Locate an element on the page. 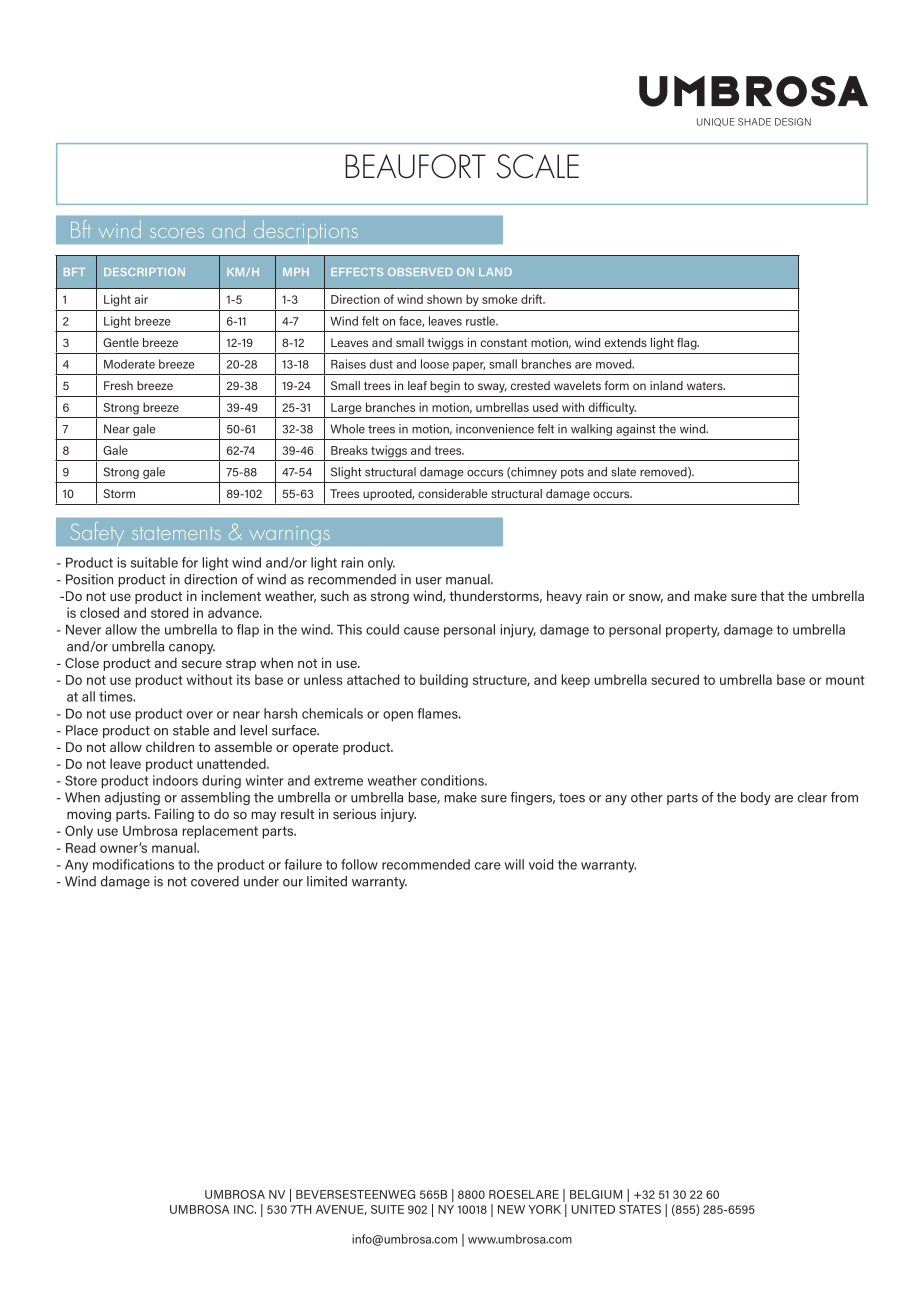 Image resolution: width=924 pixels, height=1308 pixels. Fresh is located at coordinates (118, 385).
